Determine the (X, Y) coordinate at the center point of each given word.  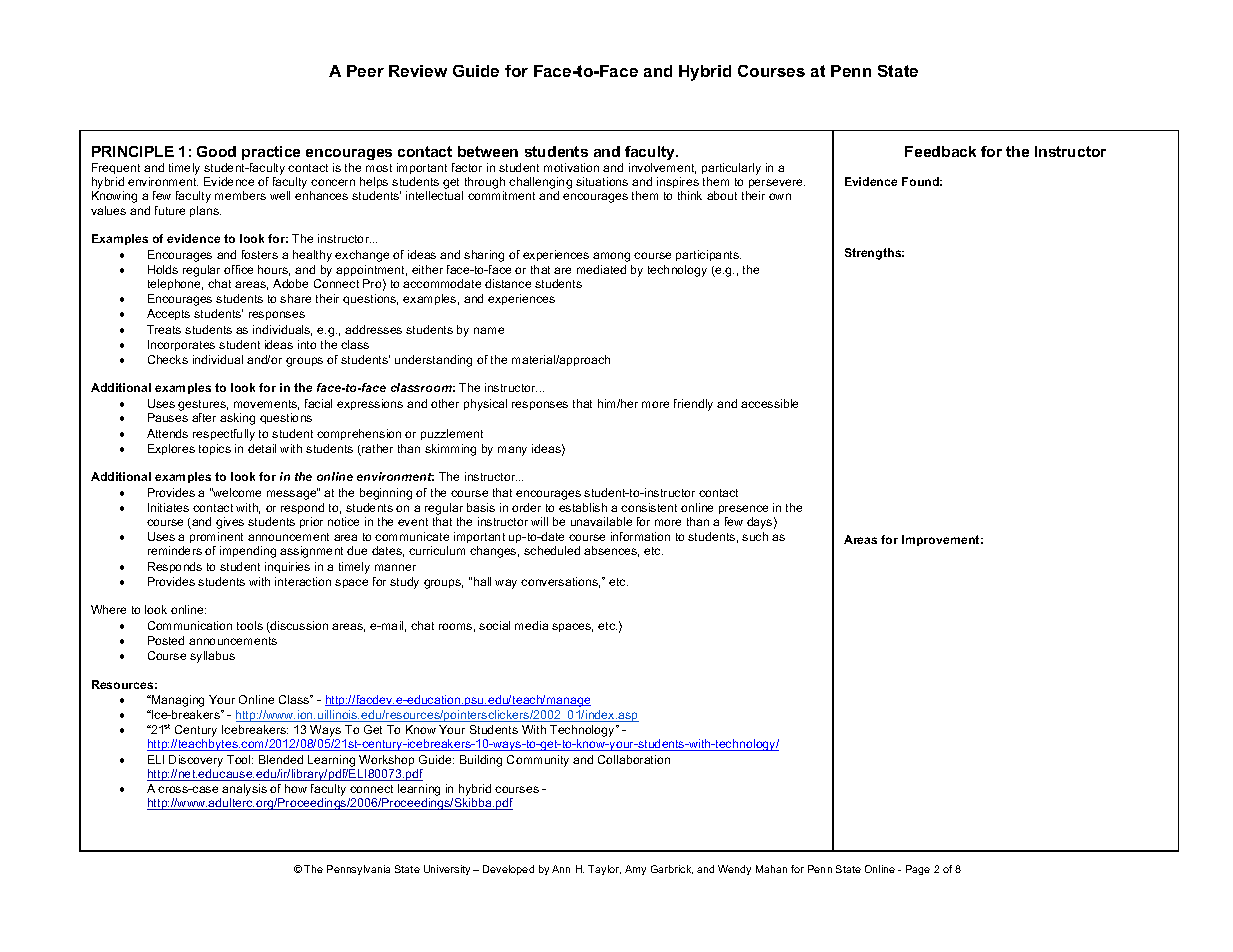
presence (743, 509)
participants (708, 255)
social (494, 625)
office (238, 269)
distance (508, 283)
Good (216, 151)
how (296, 788)
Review (418, 71)
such (755, 536)
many (512, 451)
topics (215, 449)
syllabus (212, 657)
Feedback (940, 151)
